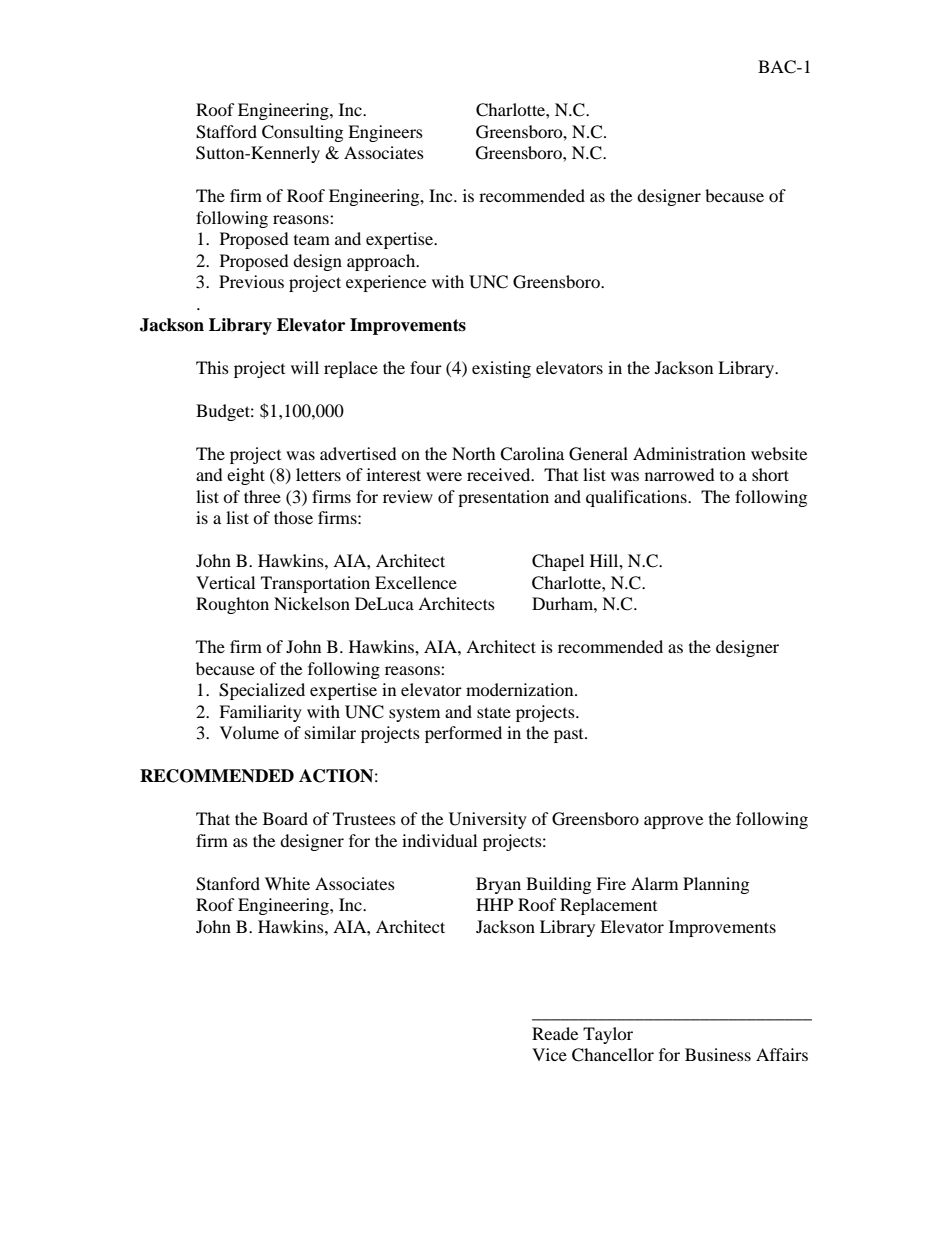 This screenshot has width=952, height=1233. What do you see at coordinates (501, 369) in the screenshot?
I see `existing` at bounding box center [501, 369].
